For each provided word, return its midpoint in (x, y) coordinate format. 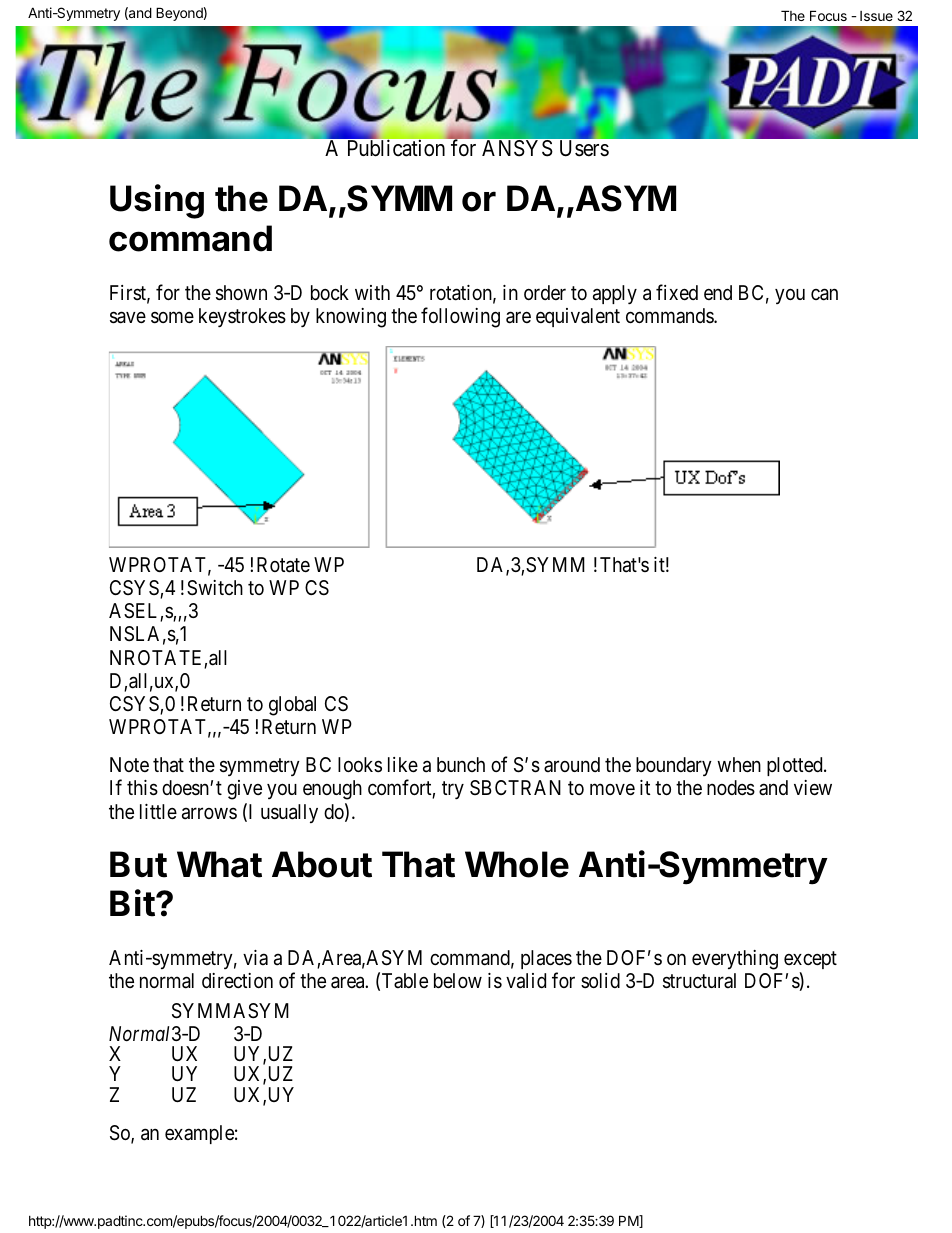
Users (584, 148)
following (460, 317)
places (546, 961)
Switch (215, 588)
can (824, 295)
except (810, 962)
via (255, 957)
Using (157, 201)
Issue (876, 16)
